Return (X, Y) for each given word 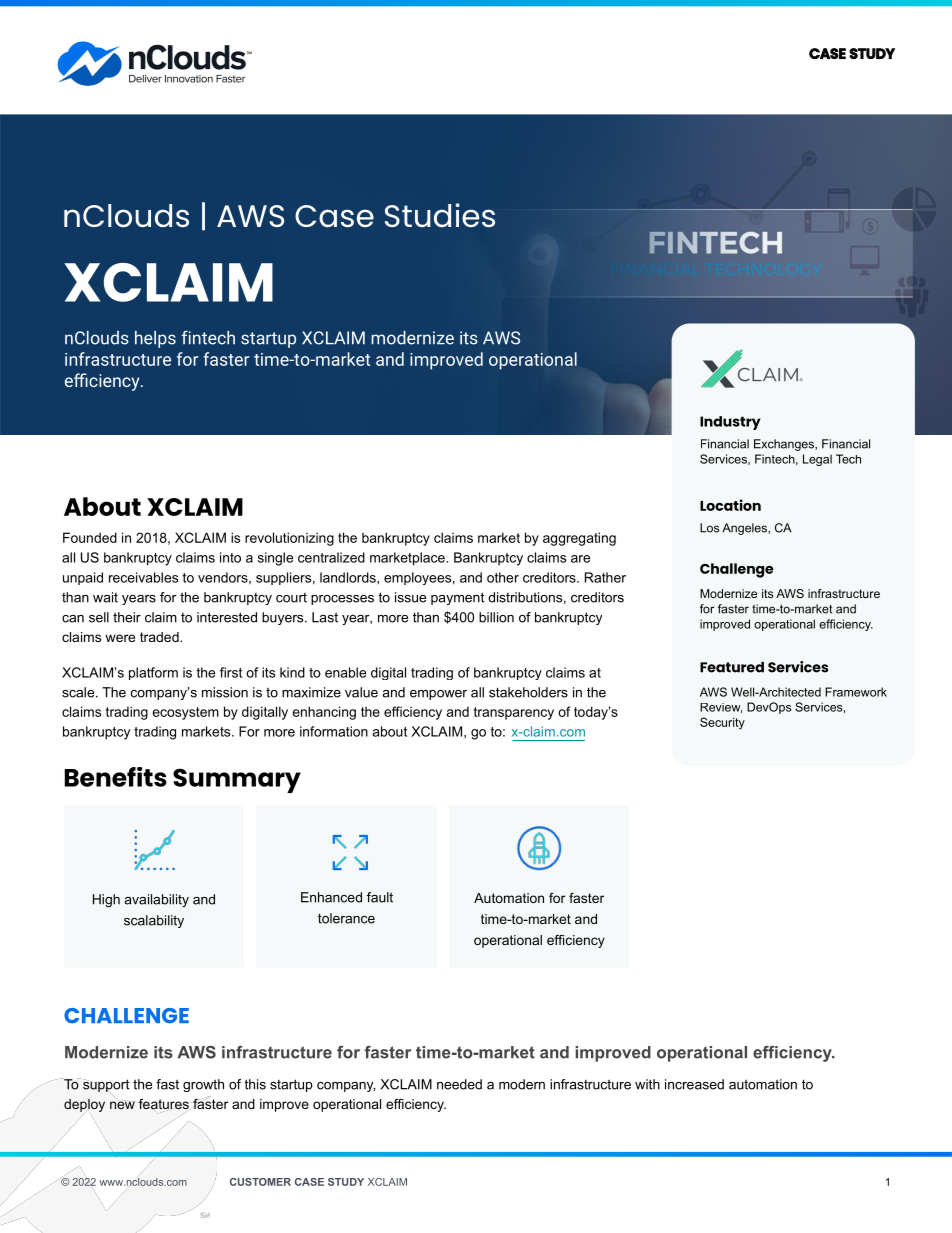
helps (155, 339)
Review (721, 708)
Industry (730, 423)
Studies (440, 215)
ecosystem (186, 713)
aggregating (579, 539)
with (647, 1084)
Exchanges (785, 445)
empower (438, 695)
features (164, 1105)
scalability (154, 921)
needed (459, 1084)
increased (694, 1084)
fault (380, 897)
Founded (90, 537)
